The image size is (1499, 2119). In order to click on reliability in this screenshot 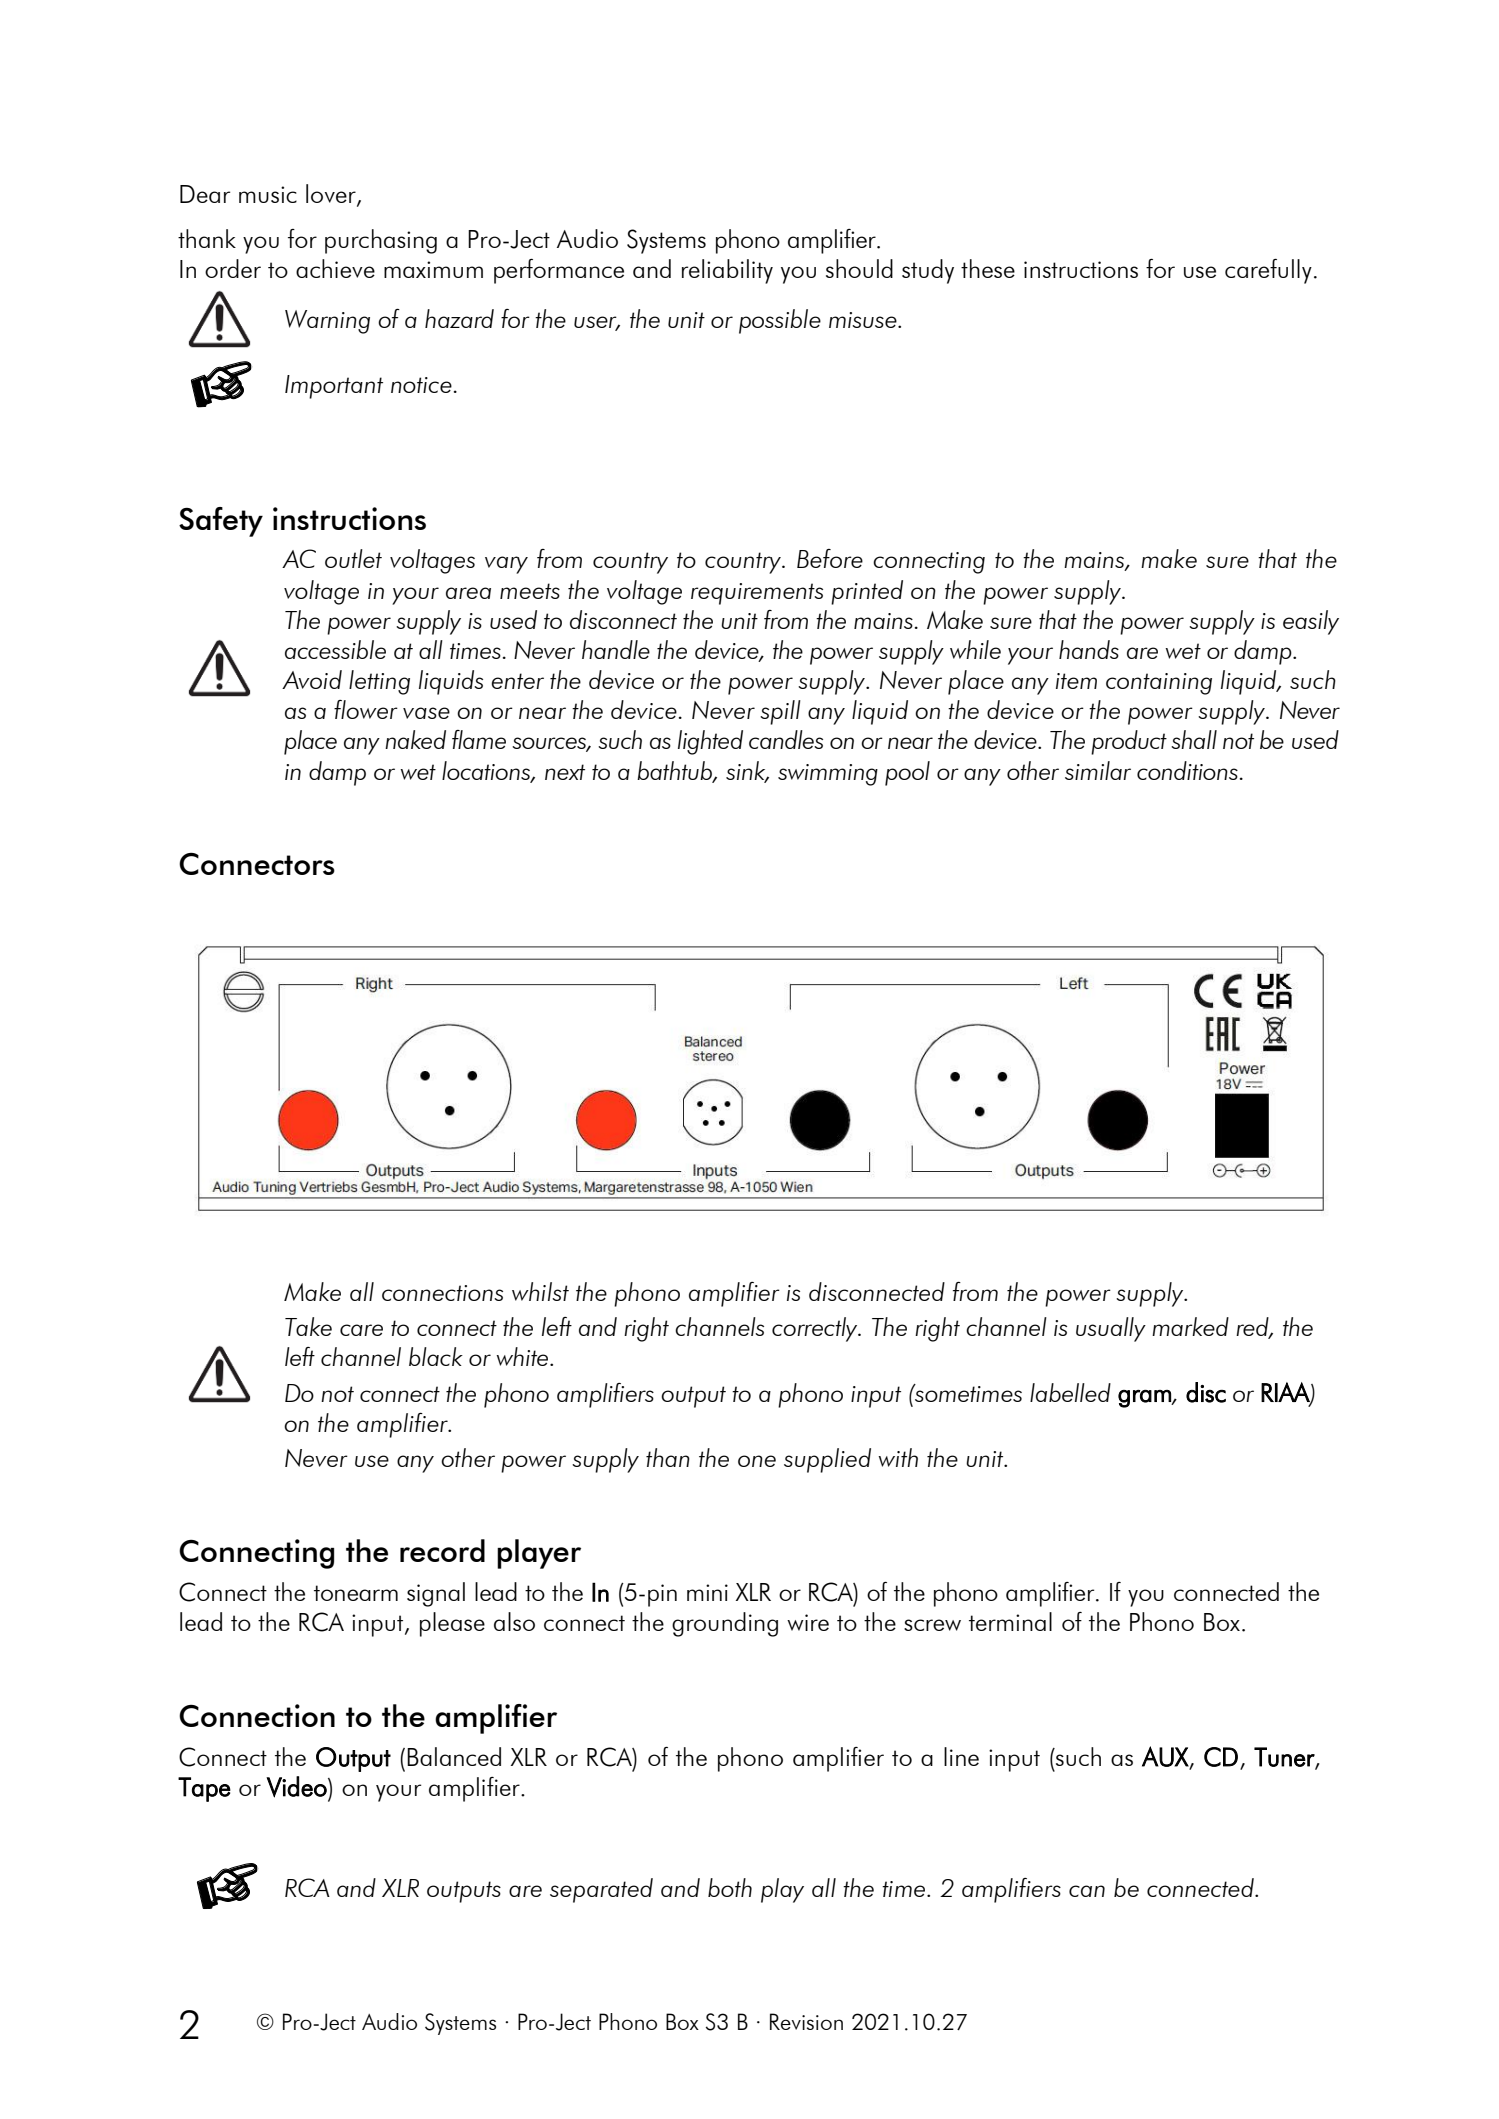, I will do `click(727, 271)`.
